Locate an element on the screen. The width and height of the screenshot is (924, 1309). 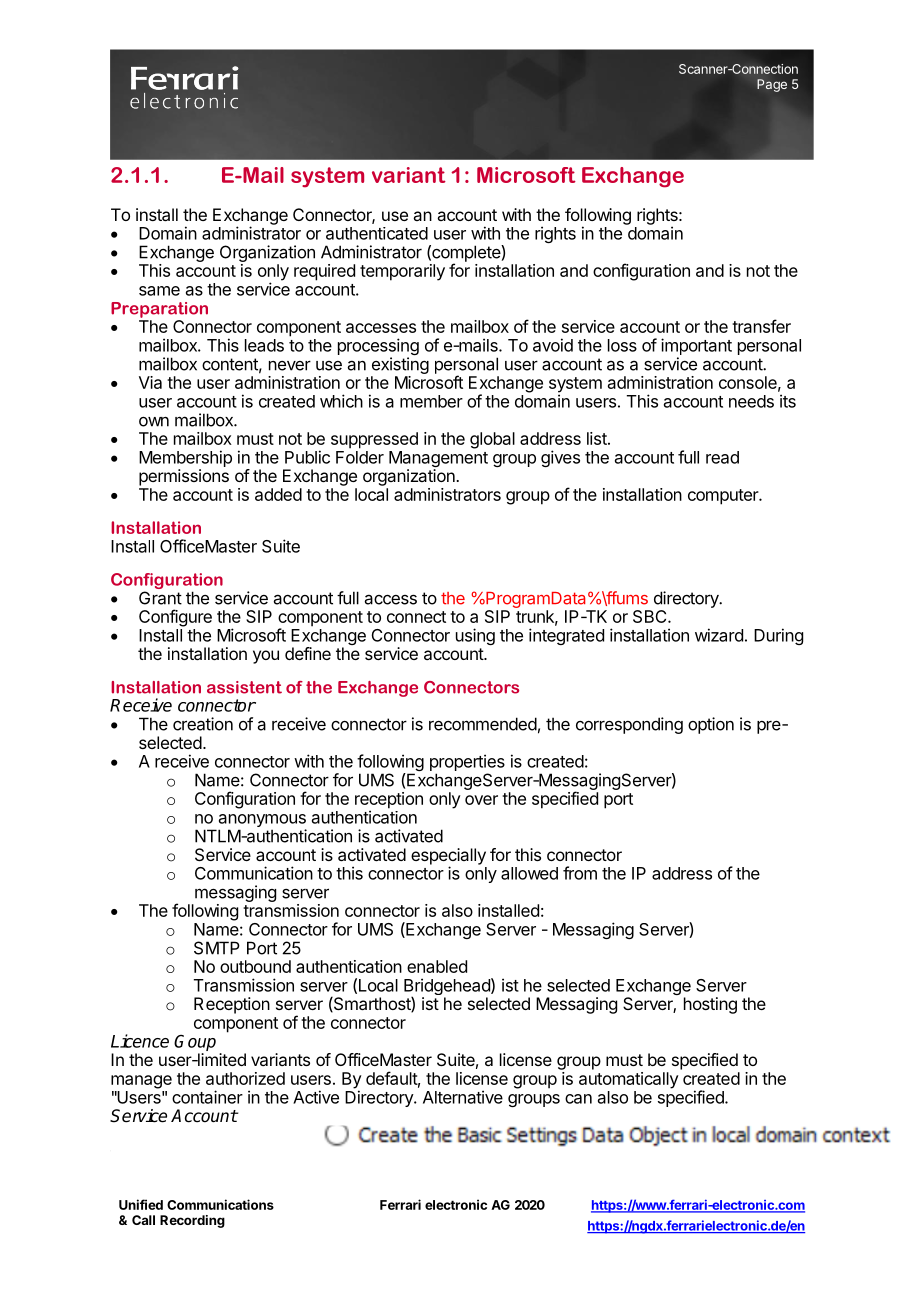
Alternative is located at coordinates (463, 1097).
